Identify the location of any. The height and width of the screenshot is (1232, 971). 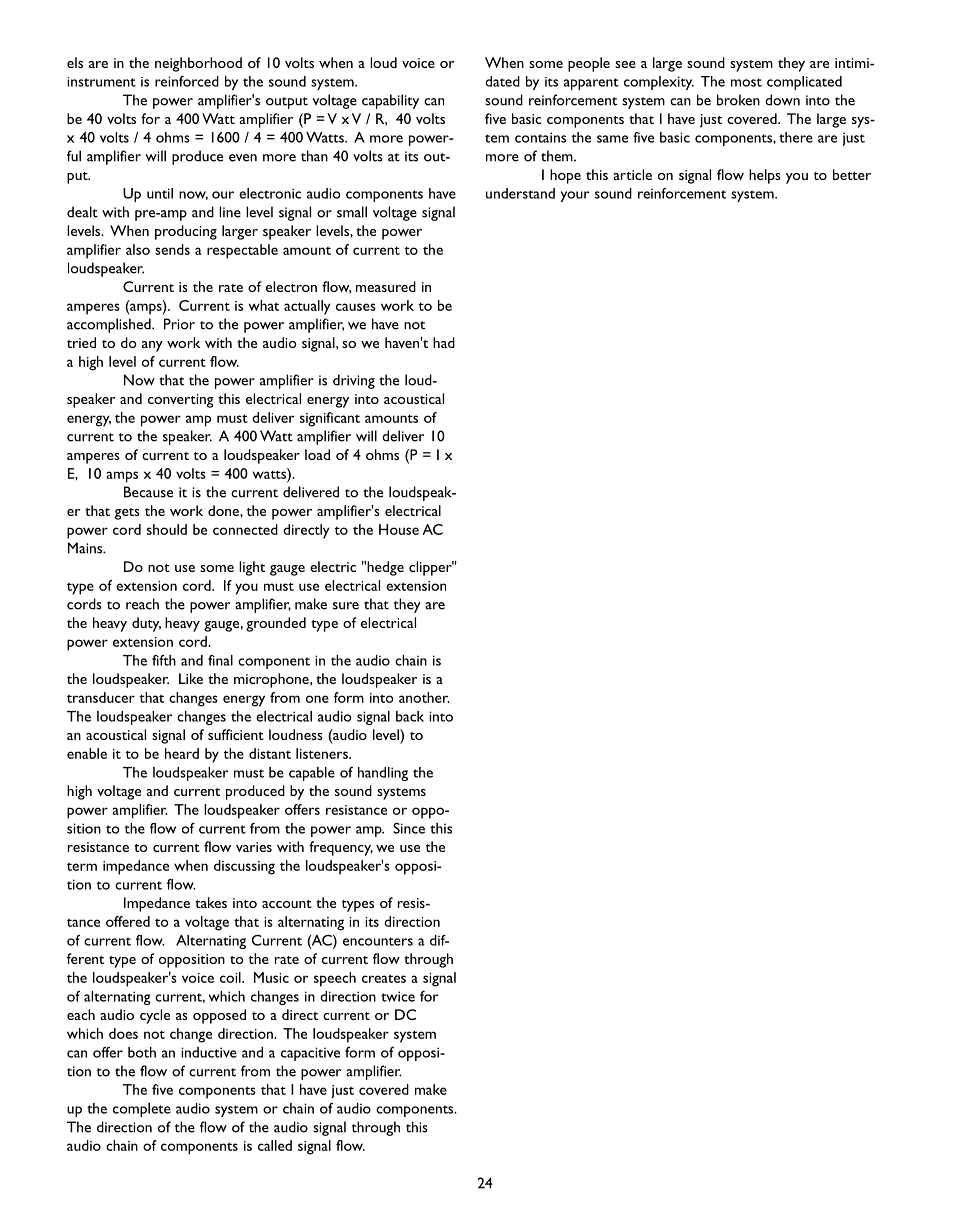
(152, 346).
